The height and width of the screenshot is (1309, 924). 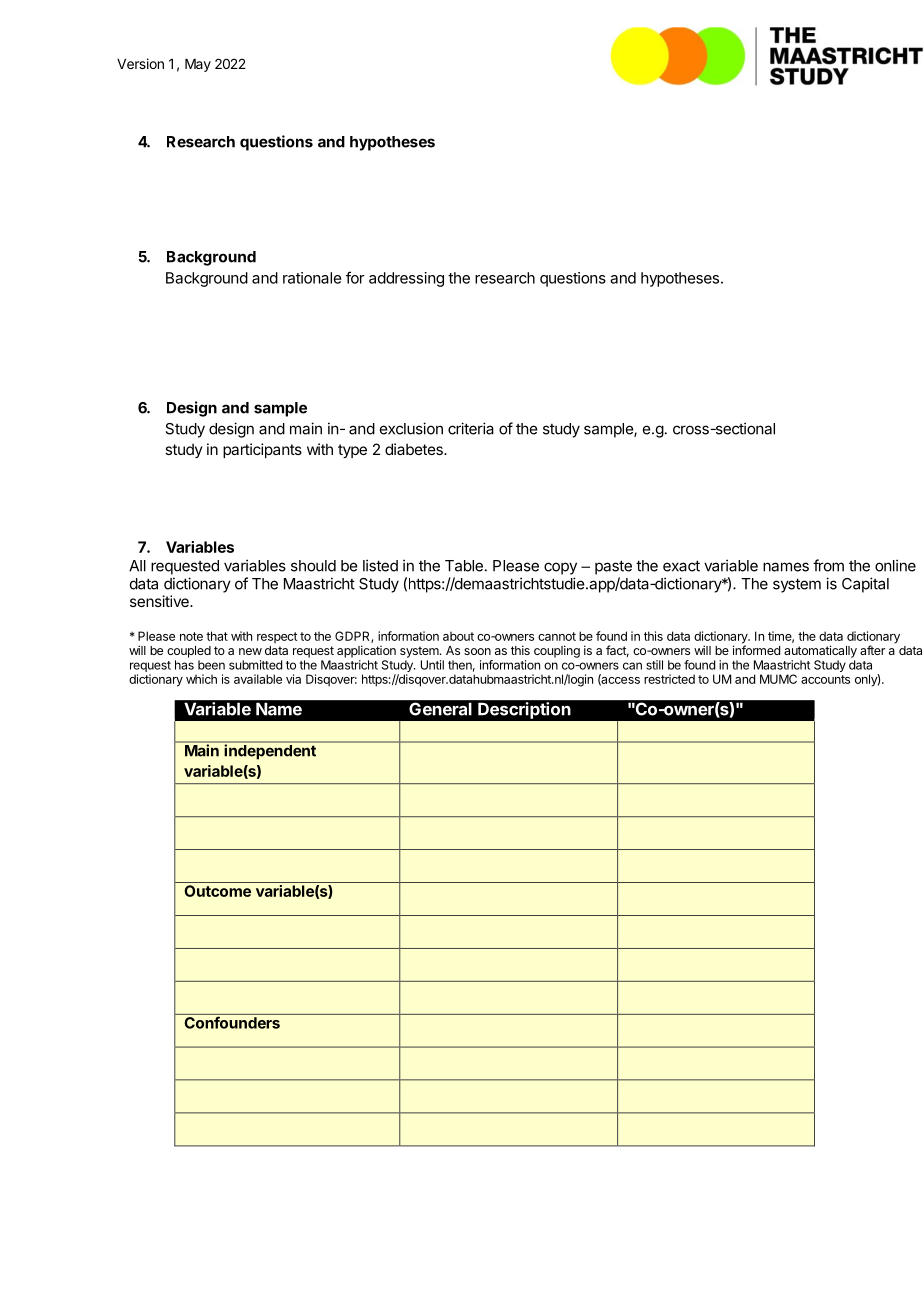 I want to click on type, so click(x=352, y=451).
